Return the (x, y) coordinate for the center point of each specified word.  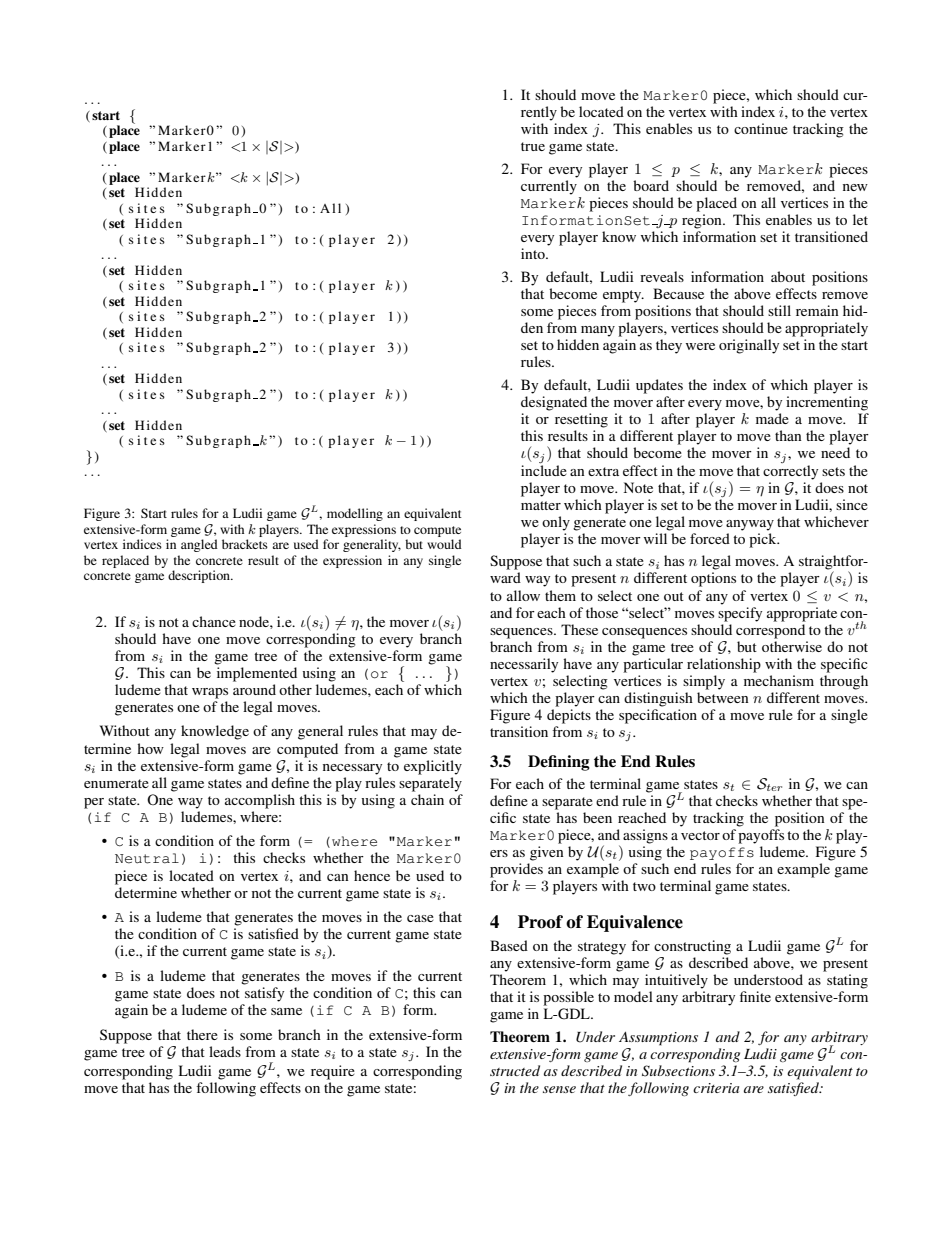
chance (214, 621)
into (534, 253)
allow (523, 595)
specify (740, 614)
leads (225, 1051)
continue (761, 128)
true (533, 146)
